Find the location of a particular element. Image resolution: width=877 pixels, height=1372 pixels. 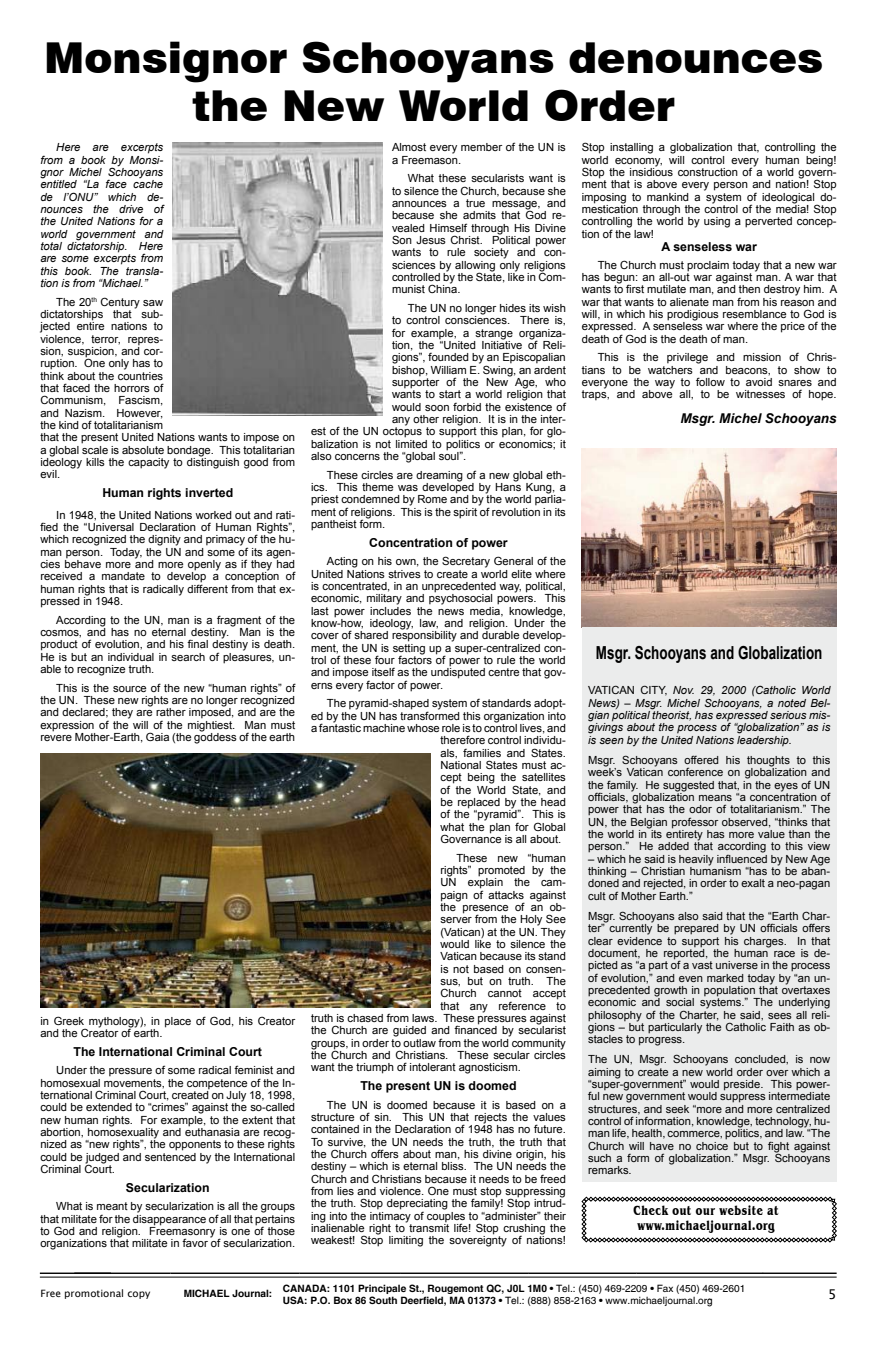

absolute is located at coordinates (143, 450).
